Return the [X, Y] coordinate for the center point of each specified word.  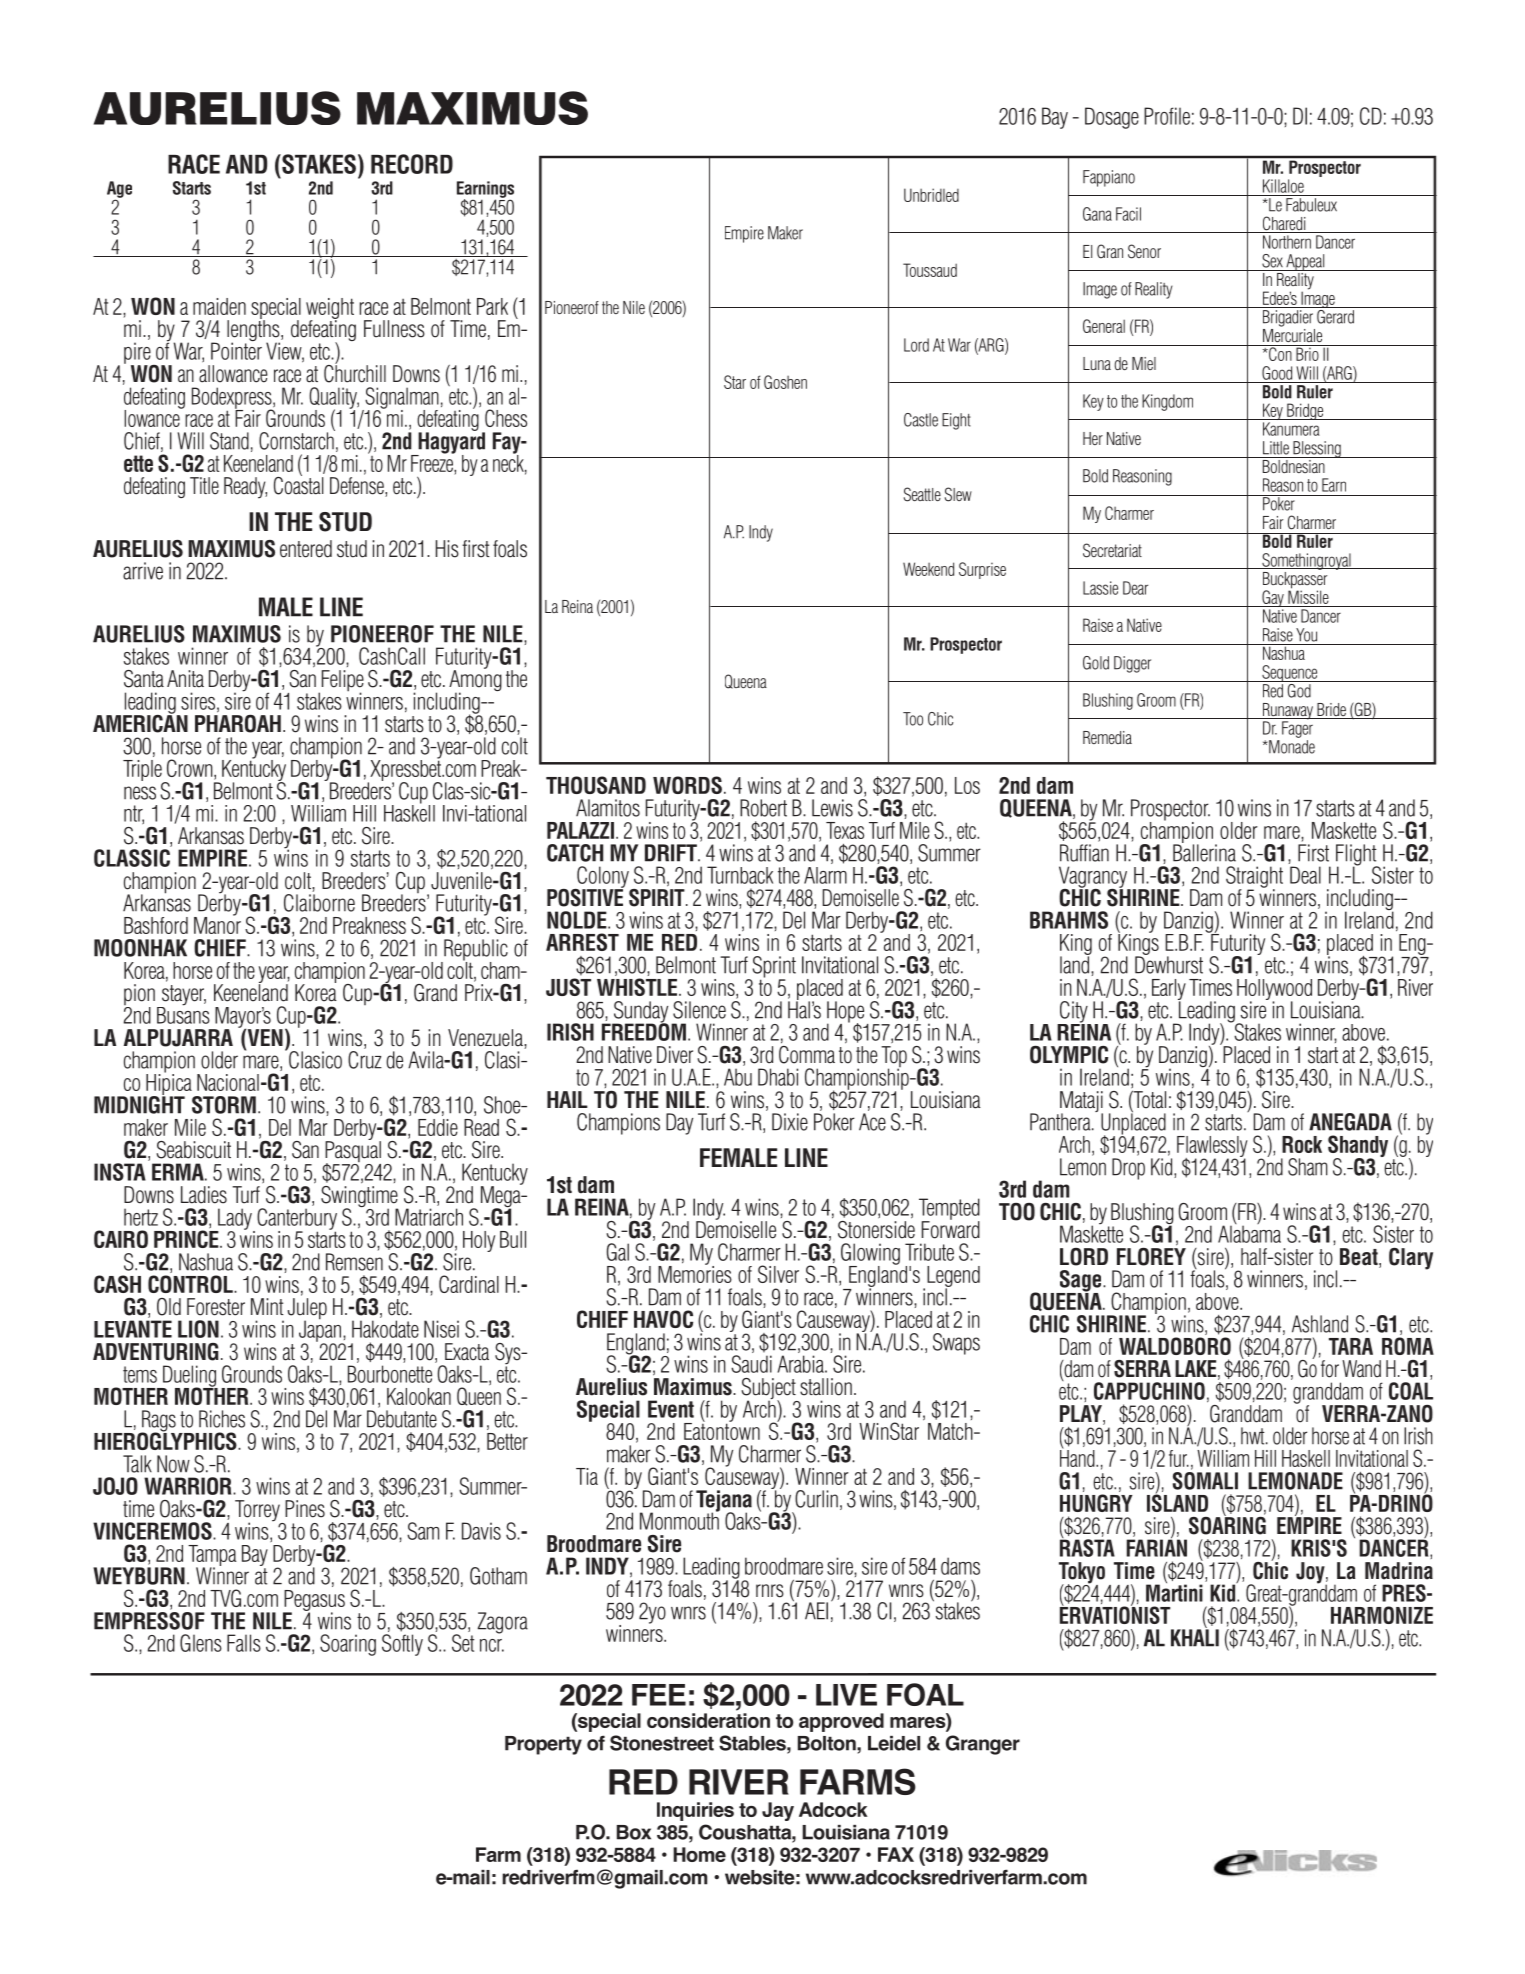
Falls [244, 1643]
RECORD [412, 164]
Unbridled [931, 195]
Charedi [1284, 224]
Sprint [773, 968]
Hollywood [1274, 991]
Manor [217, 924]
